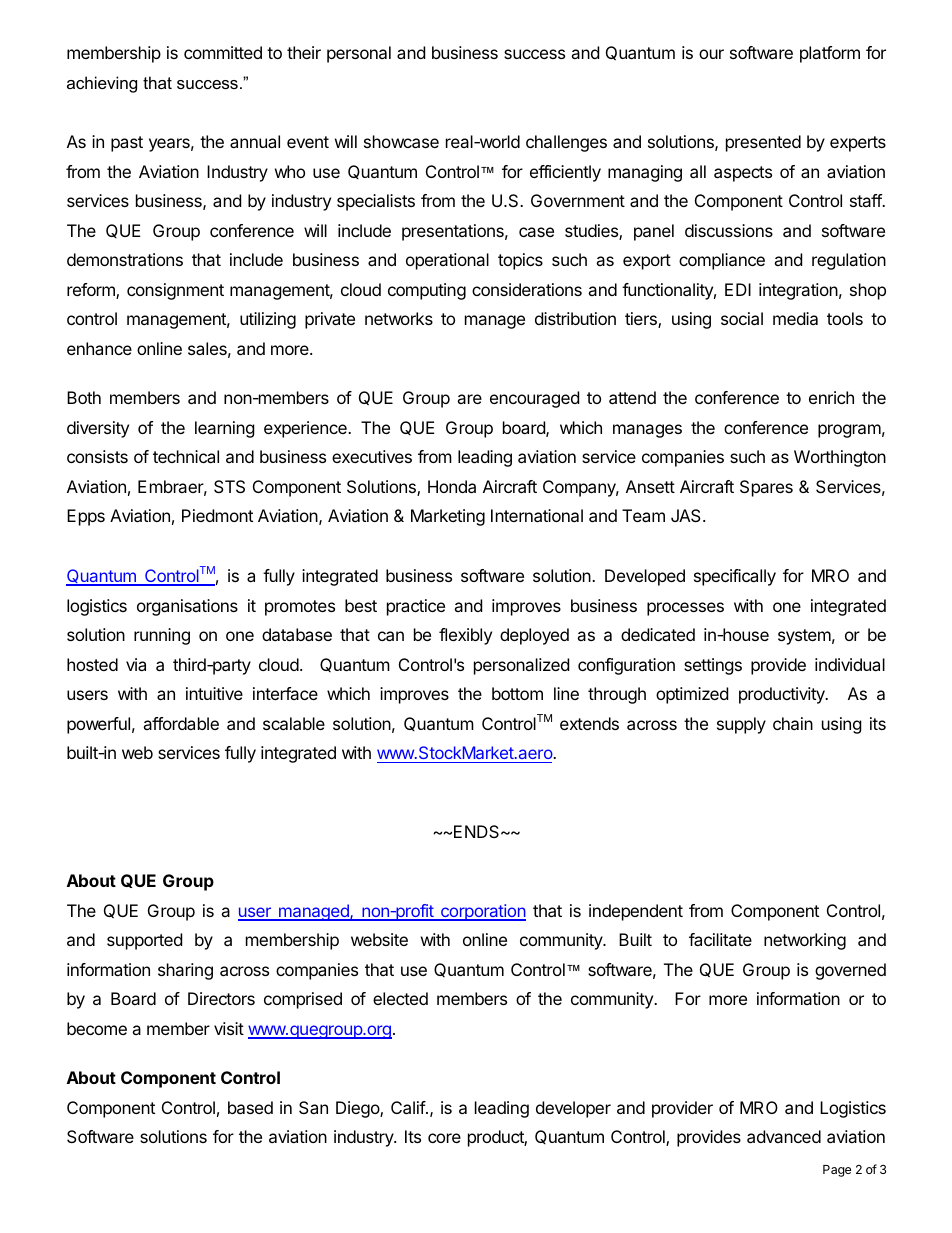 This image has width=952, height=1233. What do you see at coordinates (181, 723) in the image?
I see `affordable` at bounding box center [181, 723].
